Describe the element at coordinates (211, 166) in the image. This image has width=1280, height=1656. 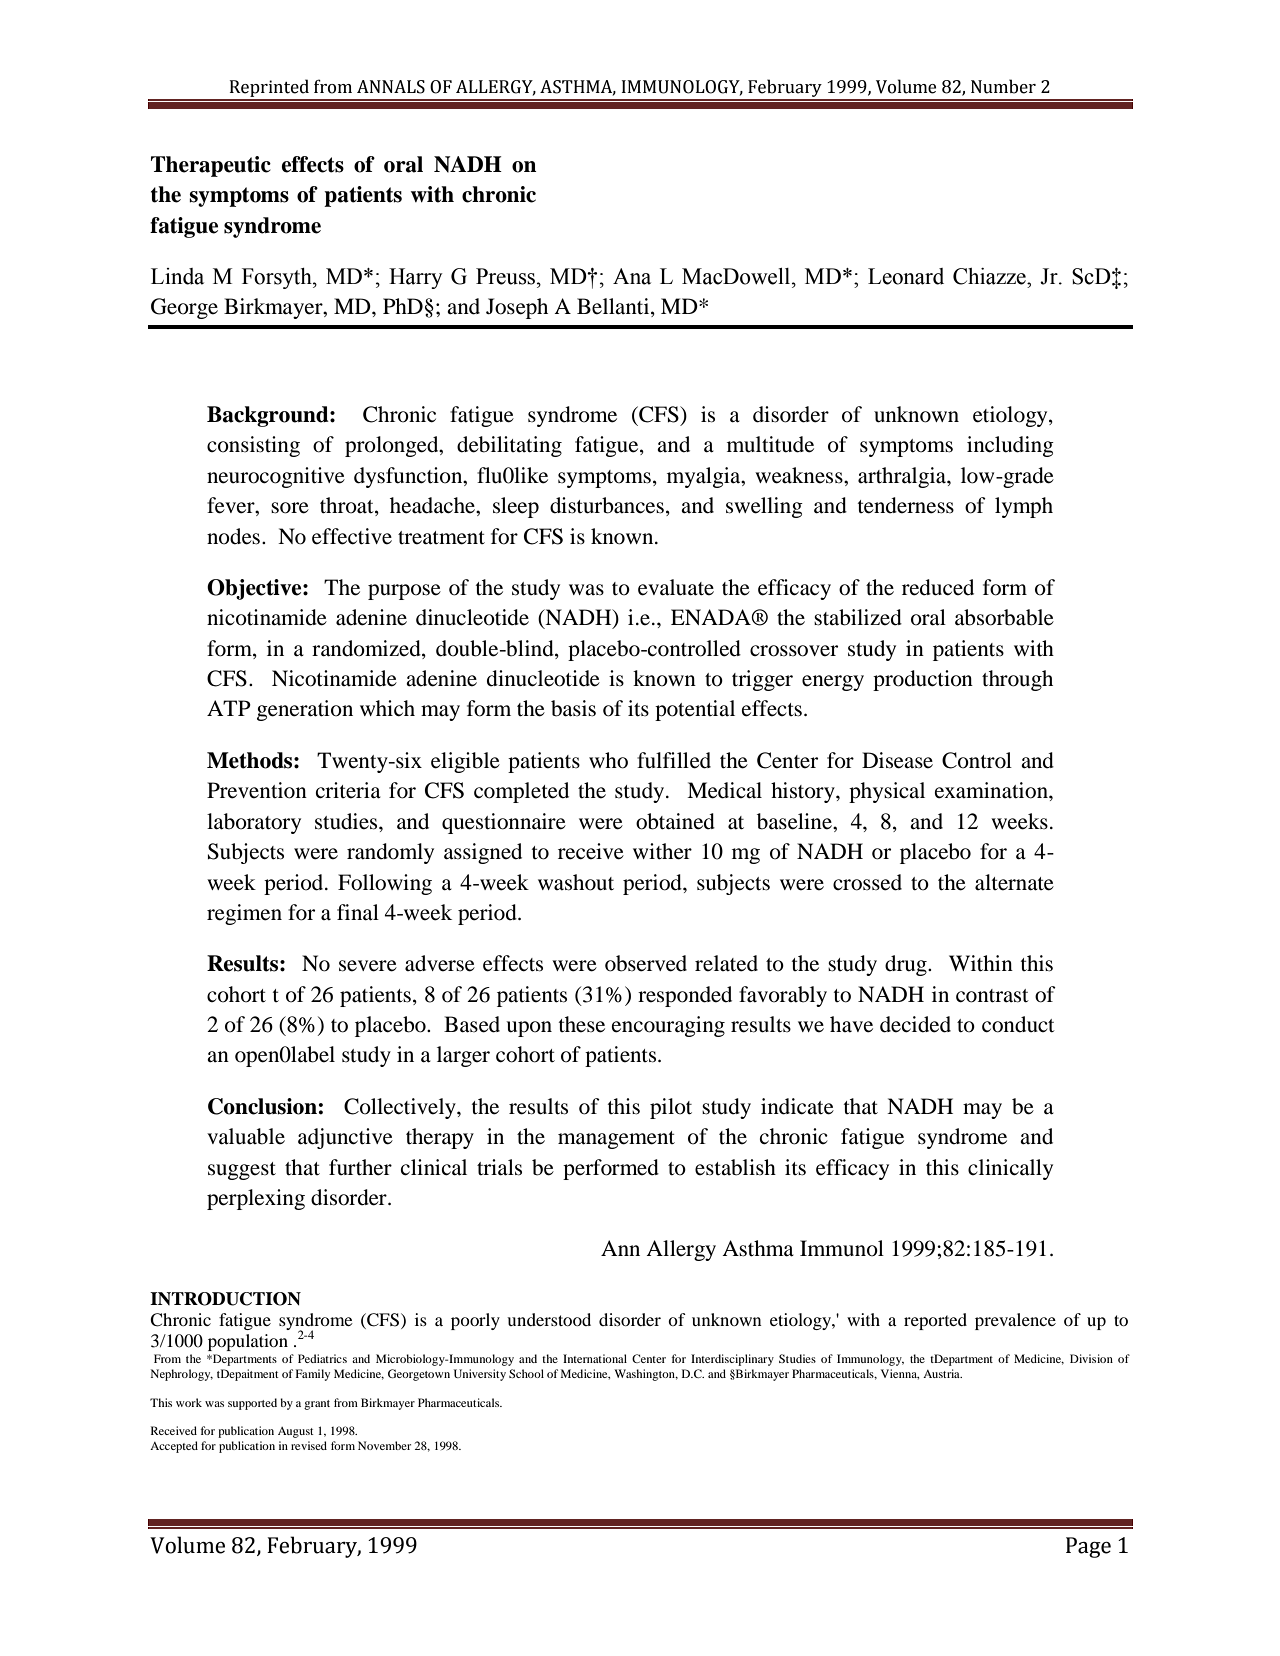
I see `Therapeutic` at that location.
